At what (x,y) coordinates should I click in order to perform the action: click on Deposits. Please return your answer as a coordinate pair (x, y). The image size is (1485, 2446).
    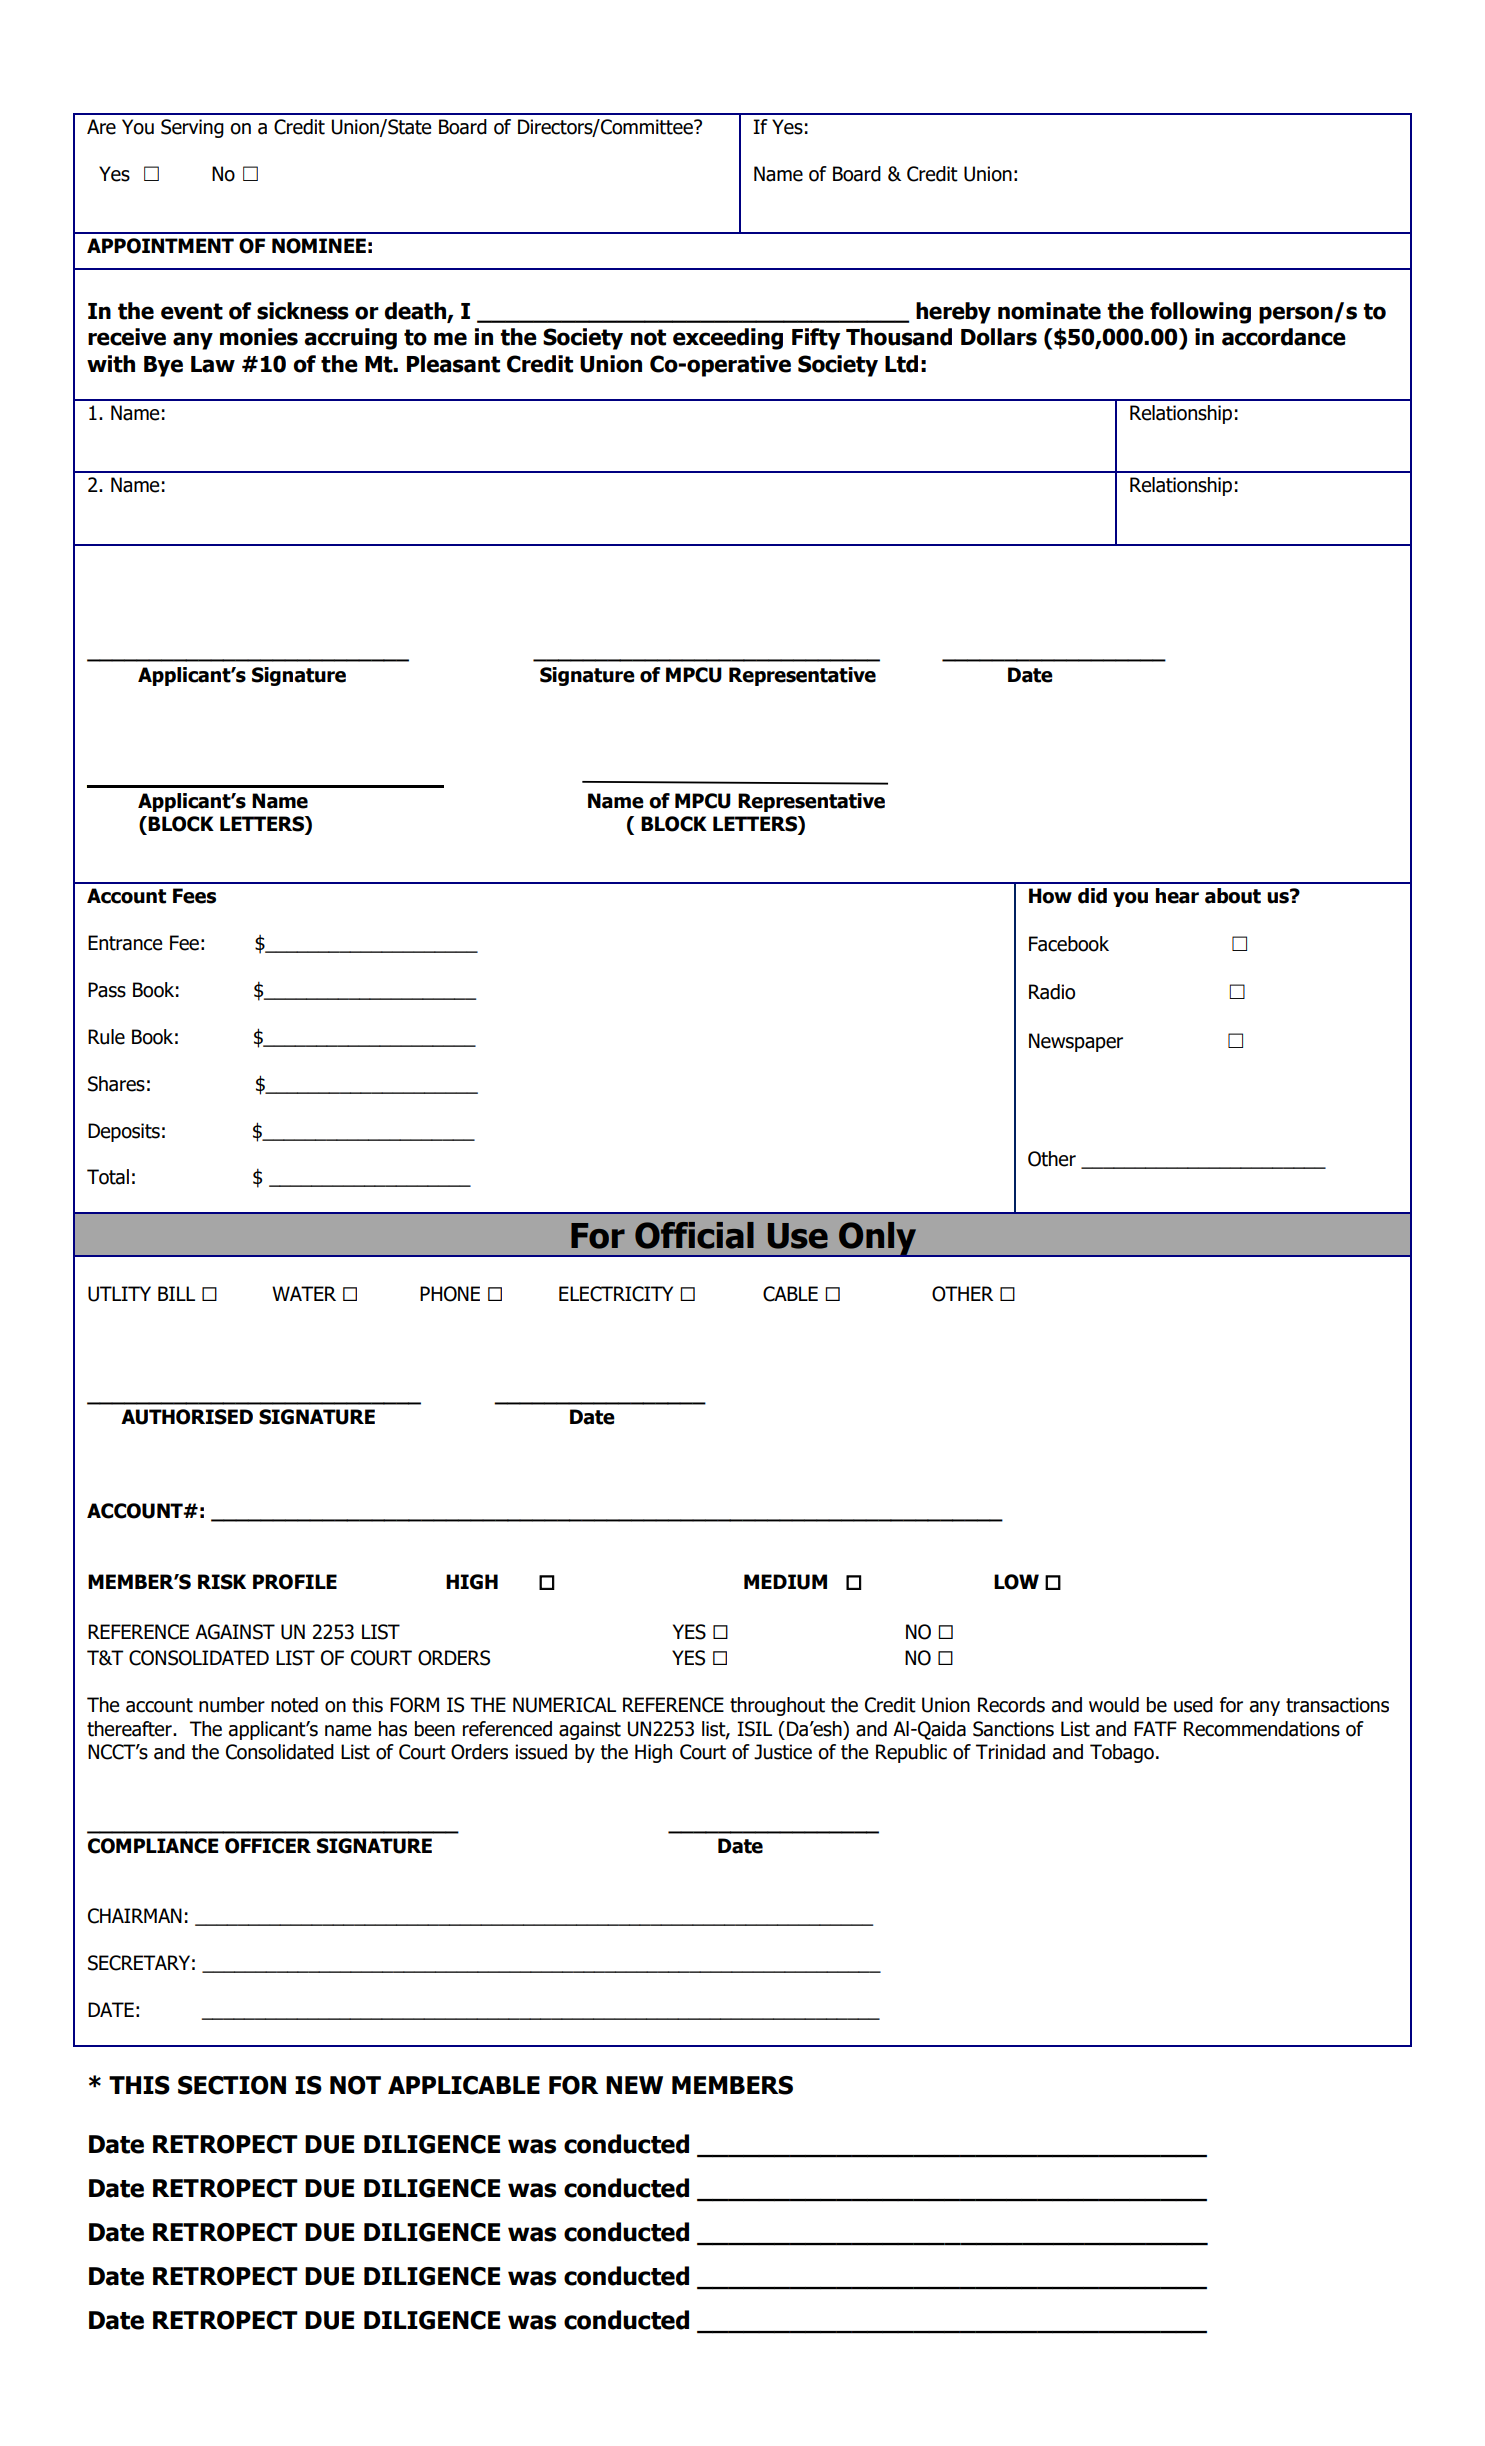
    Looking at the image, I should click on (124, 1132).
